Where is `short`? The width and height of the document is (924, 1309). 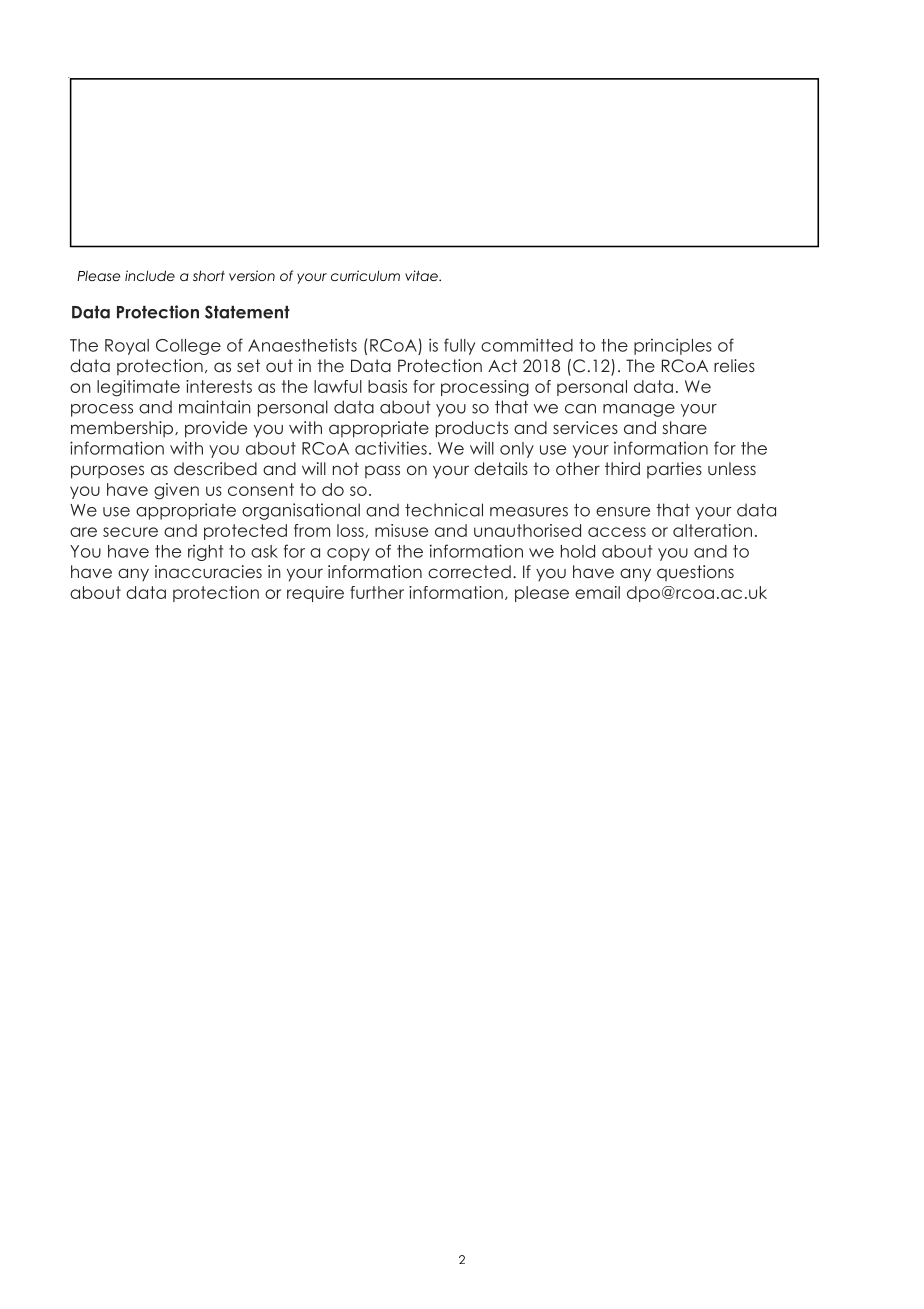
short is located at coordinates (209, 275).
